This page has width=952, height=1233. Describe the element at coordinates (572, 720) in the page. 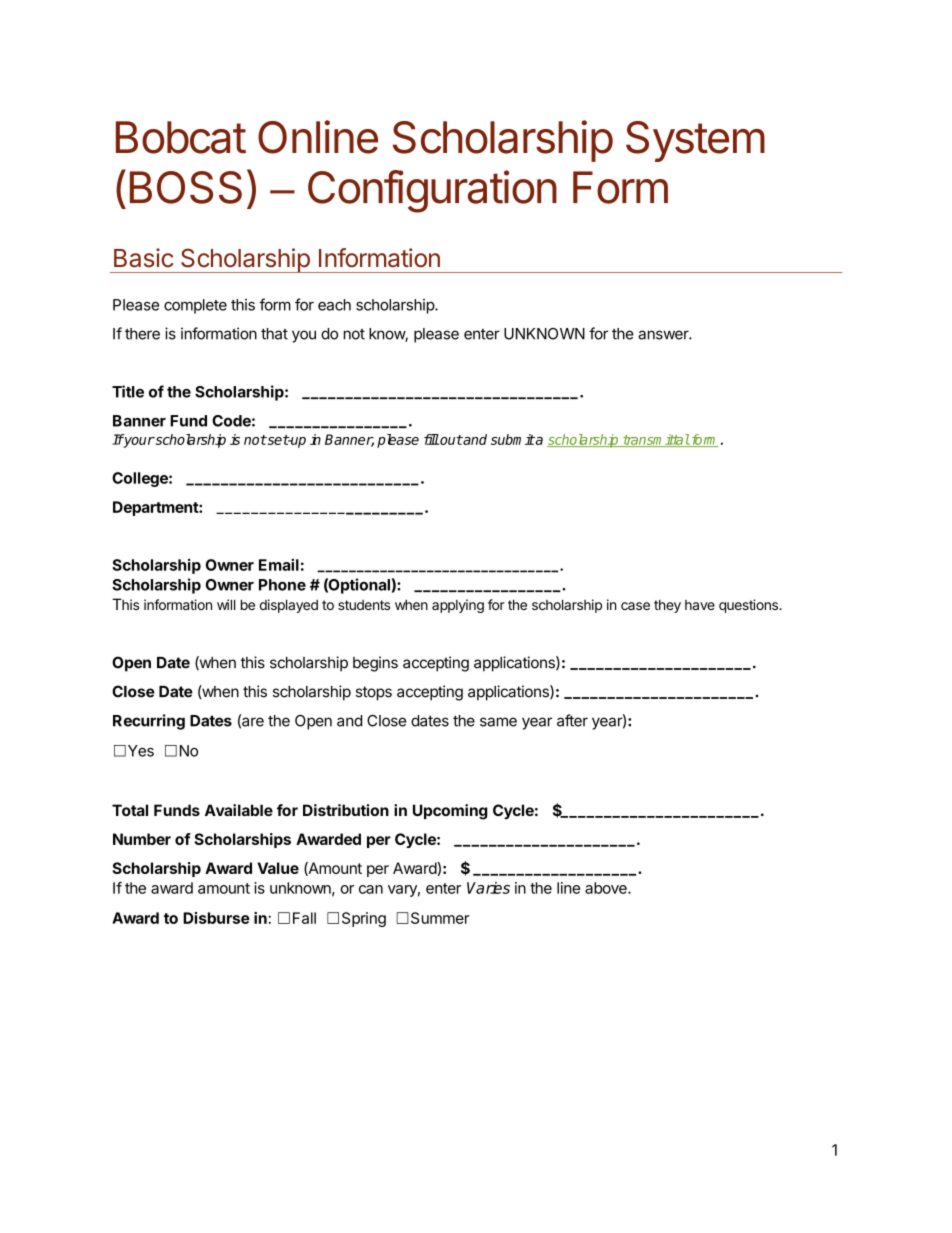

I see `after` at that location.
